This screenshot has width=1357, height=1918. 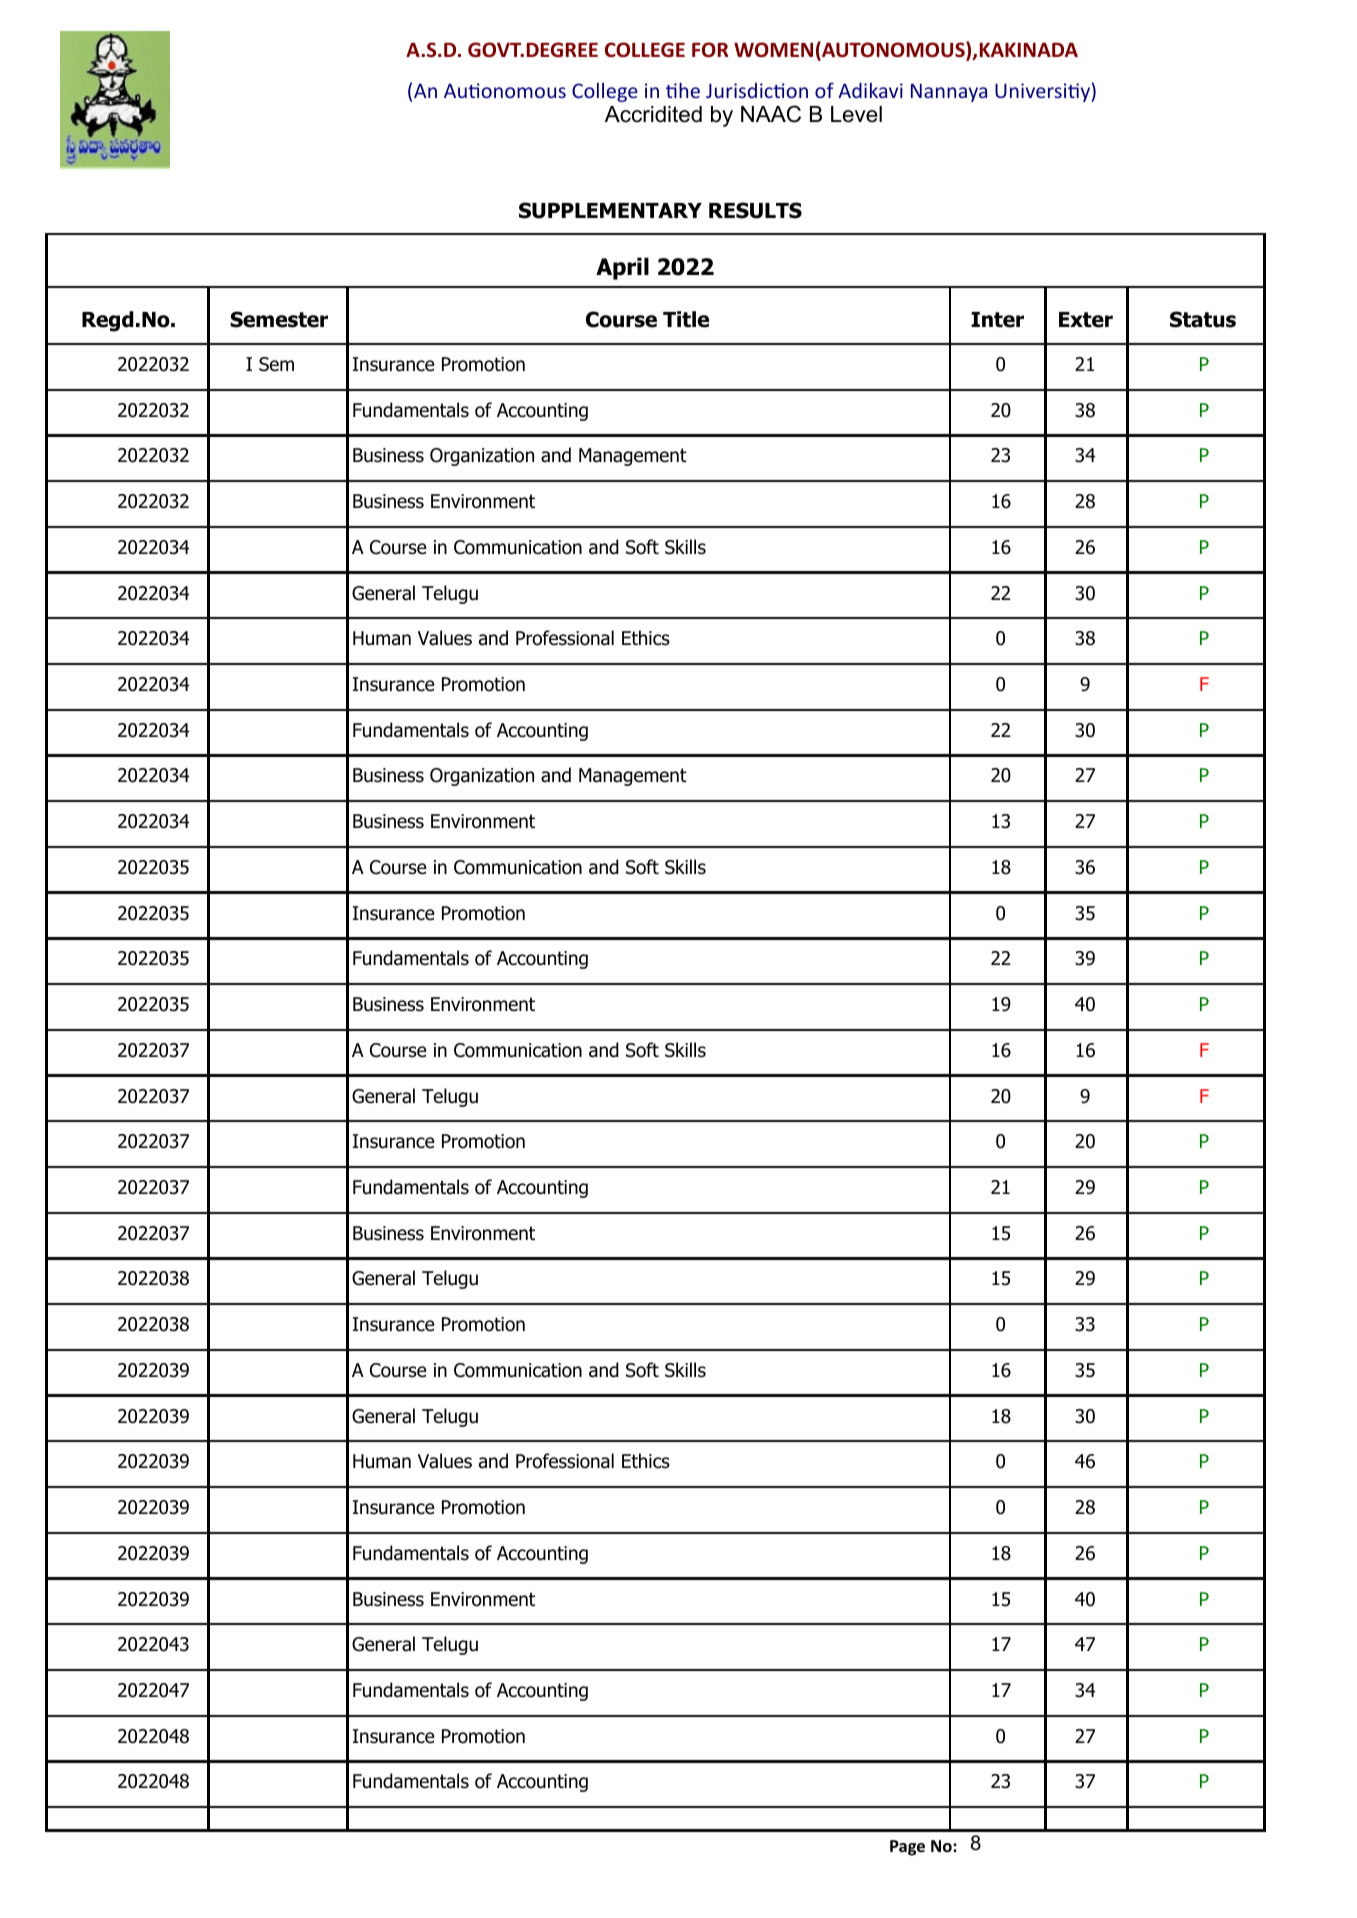 What do you see at coordinates (907, 1848) in the screenshot?
I see `Page` at bounding box center [907, 1848].
